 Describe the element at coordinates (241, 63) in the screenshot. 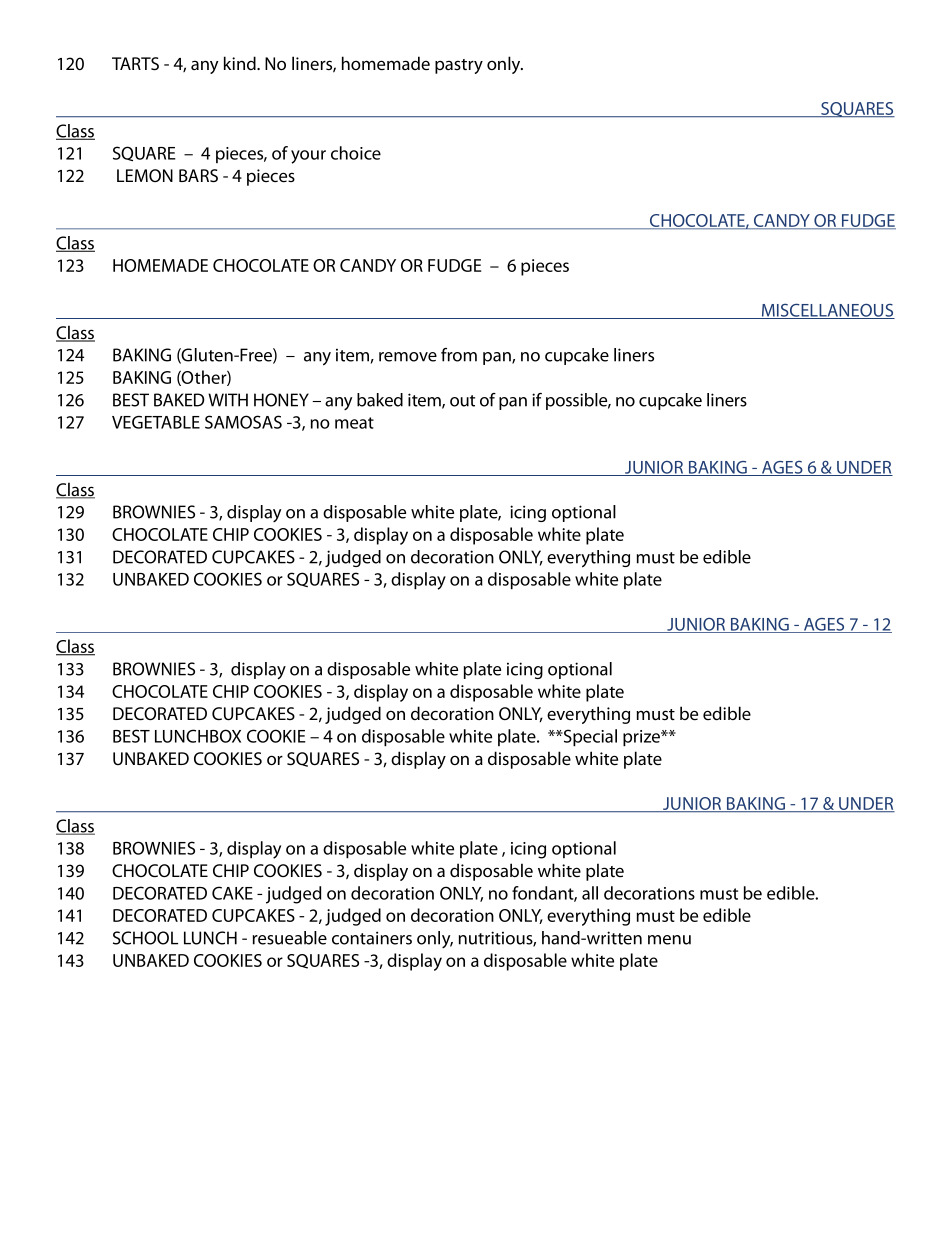

I see `kind` at that location.
